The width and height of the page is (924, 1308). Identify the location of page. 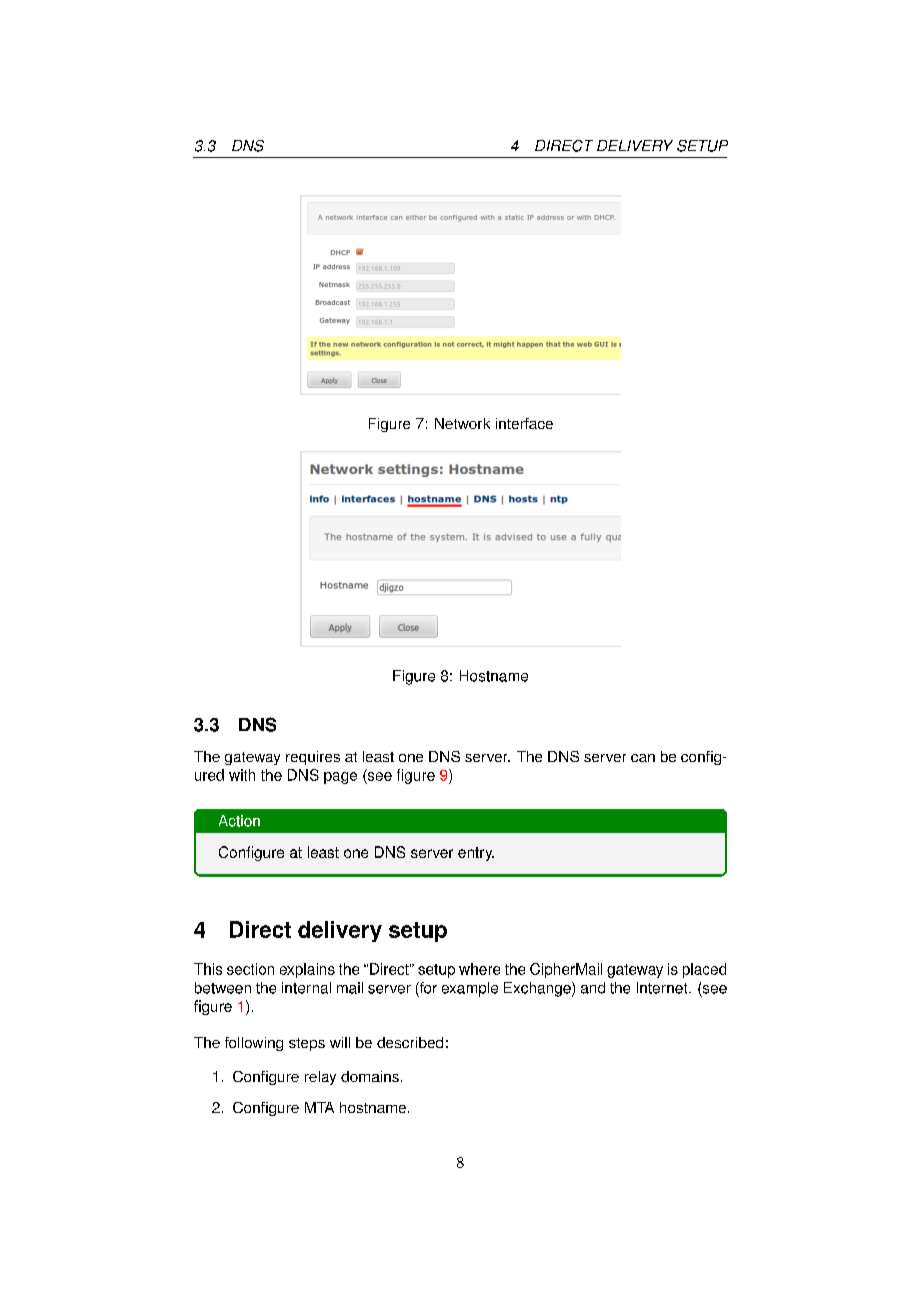
(340, 778).
